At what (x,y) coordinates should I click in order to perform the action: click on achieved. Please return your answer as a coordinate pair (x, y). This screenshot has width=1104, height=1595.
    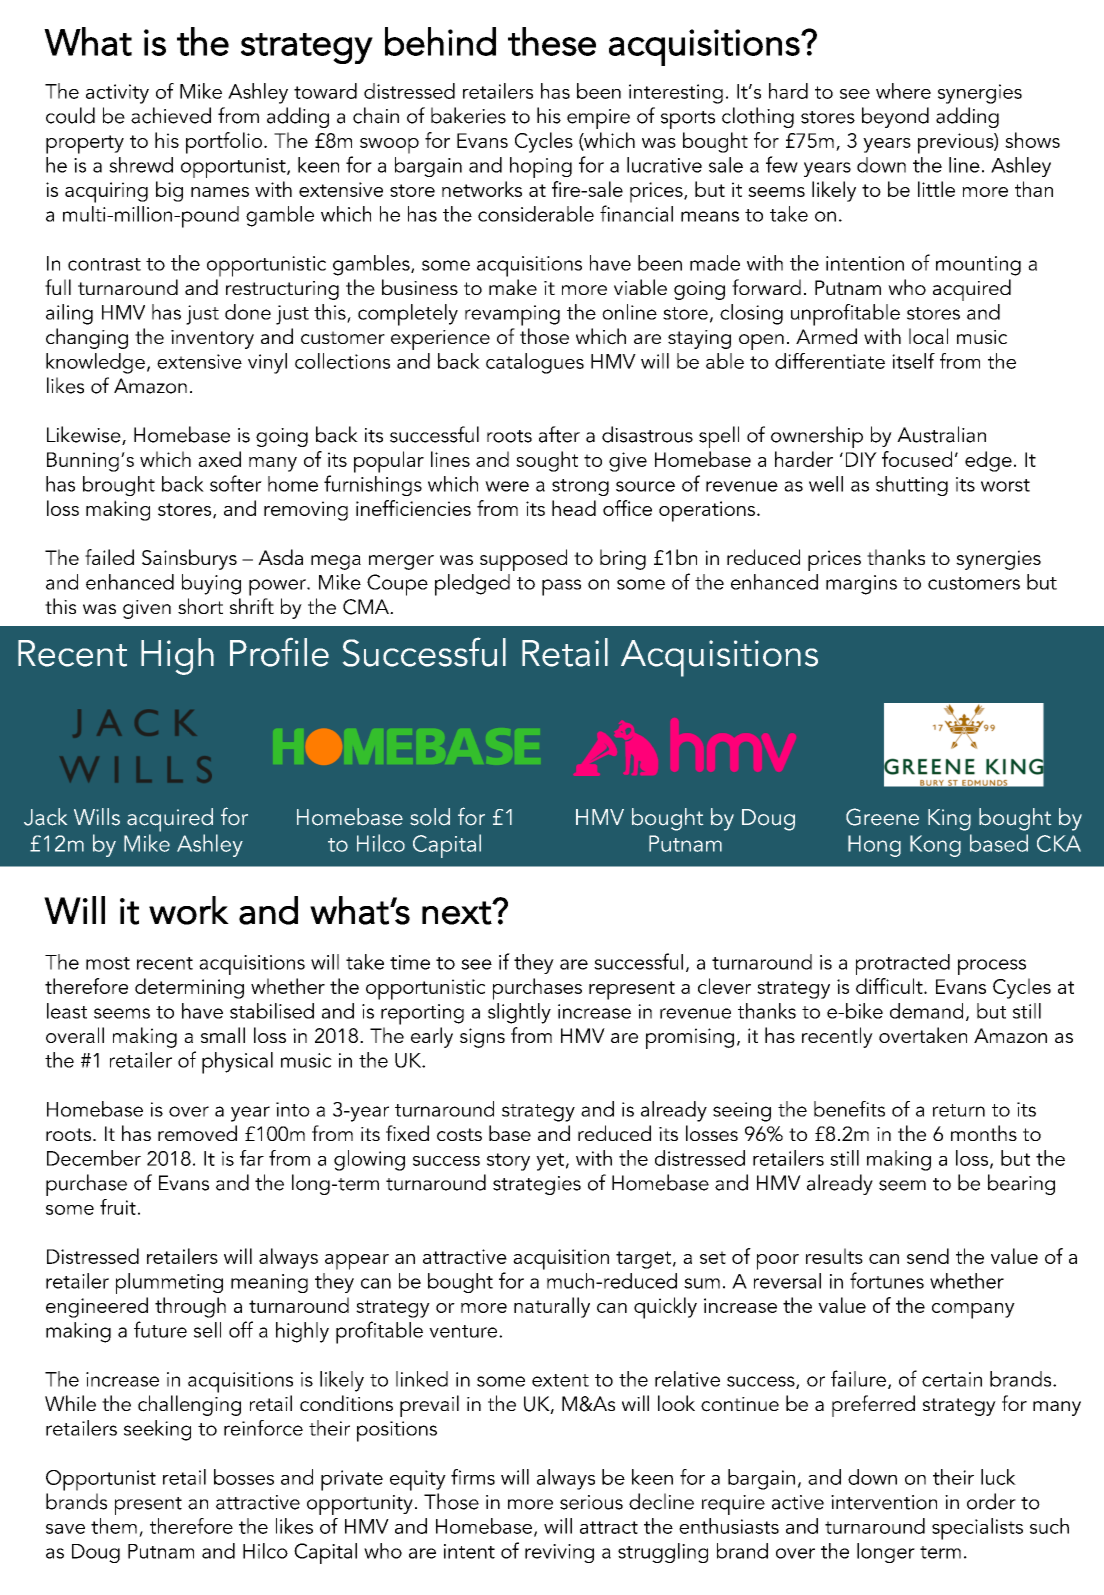
    Looking at the image, I should click on (171, 115).
